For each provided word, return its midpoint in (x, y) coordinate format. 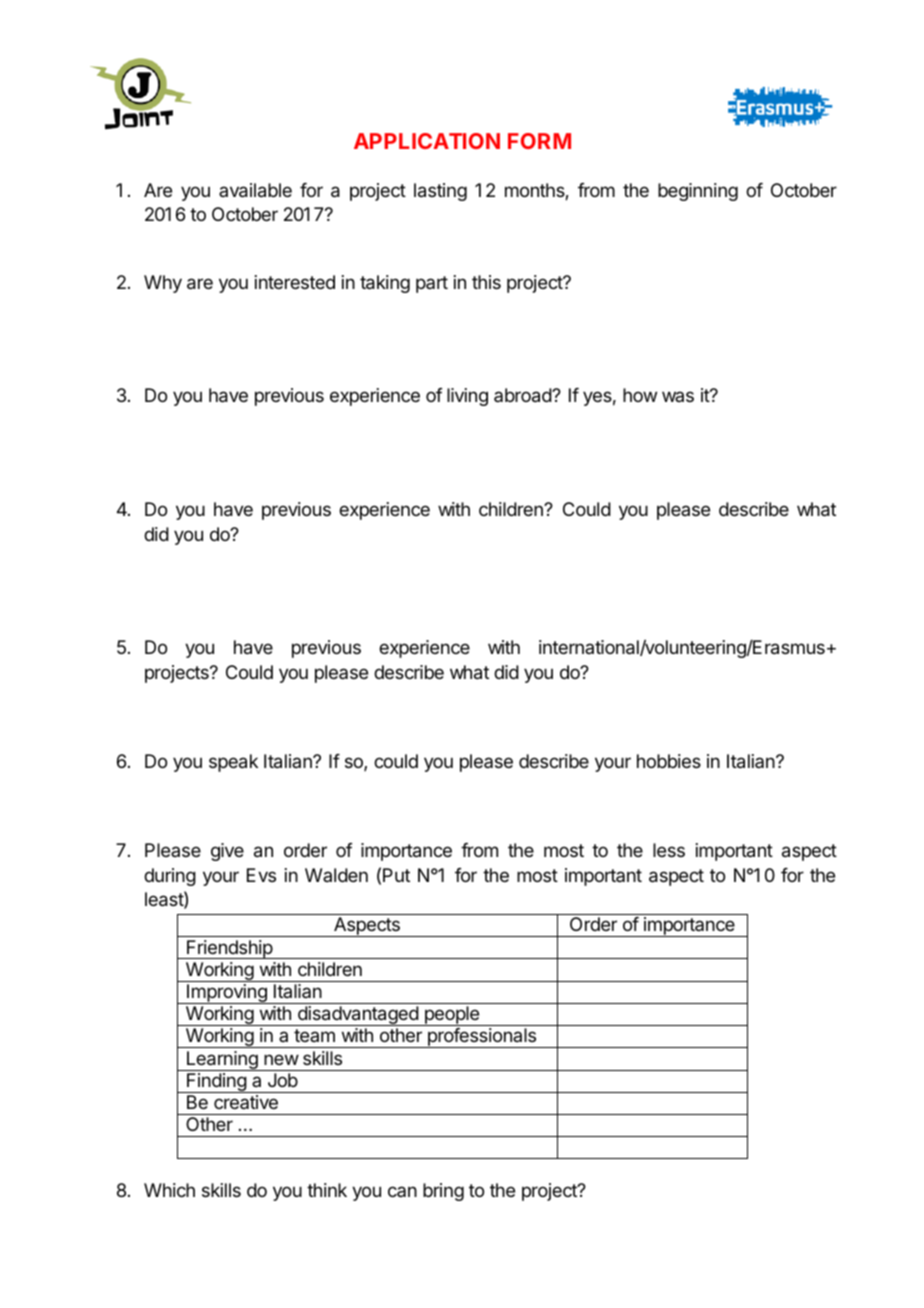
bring (443, 1192)
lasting (440, 192)
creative (246, 1102)
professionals (482, 1038)
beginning (698, 192)
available (255, 190)
